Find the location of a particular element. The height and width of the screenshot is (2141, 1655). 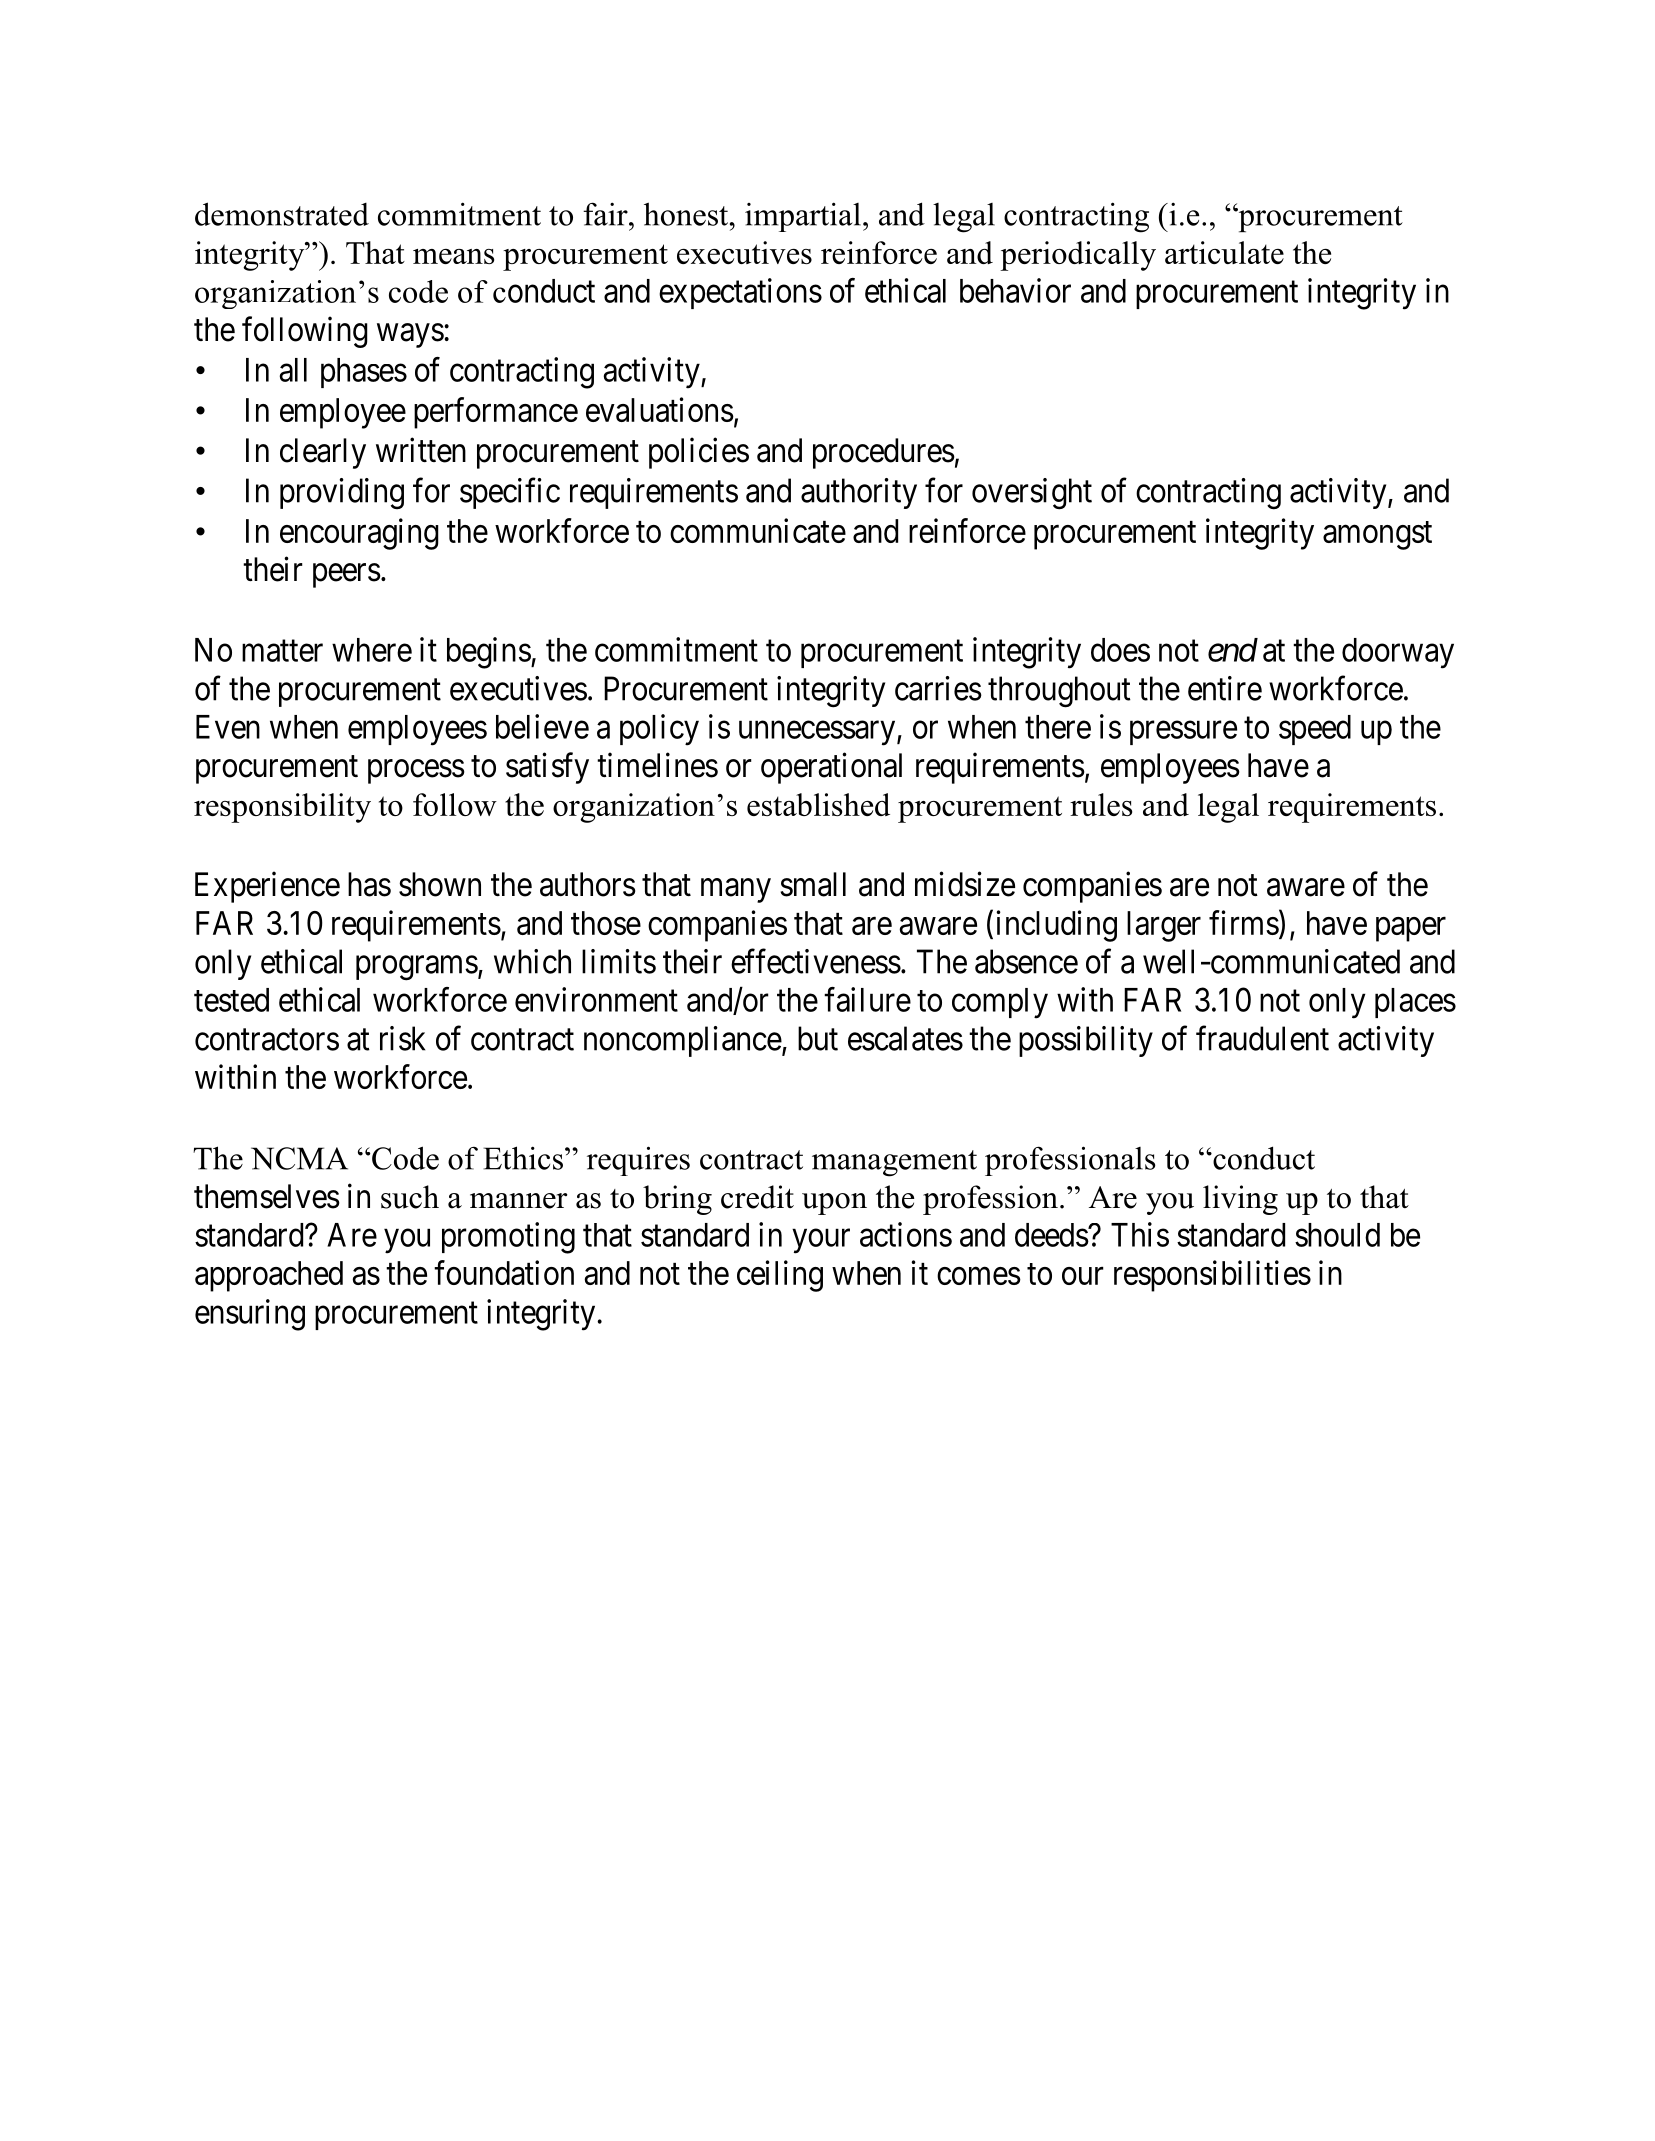

should is located at coordinates (1337, 1235).
